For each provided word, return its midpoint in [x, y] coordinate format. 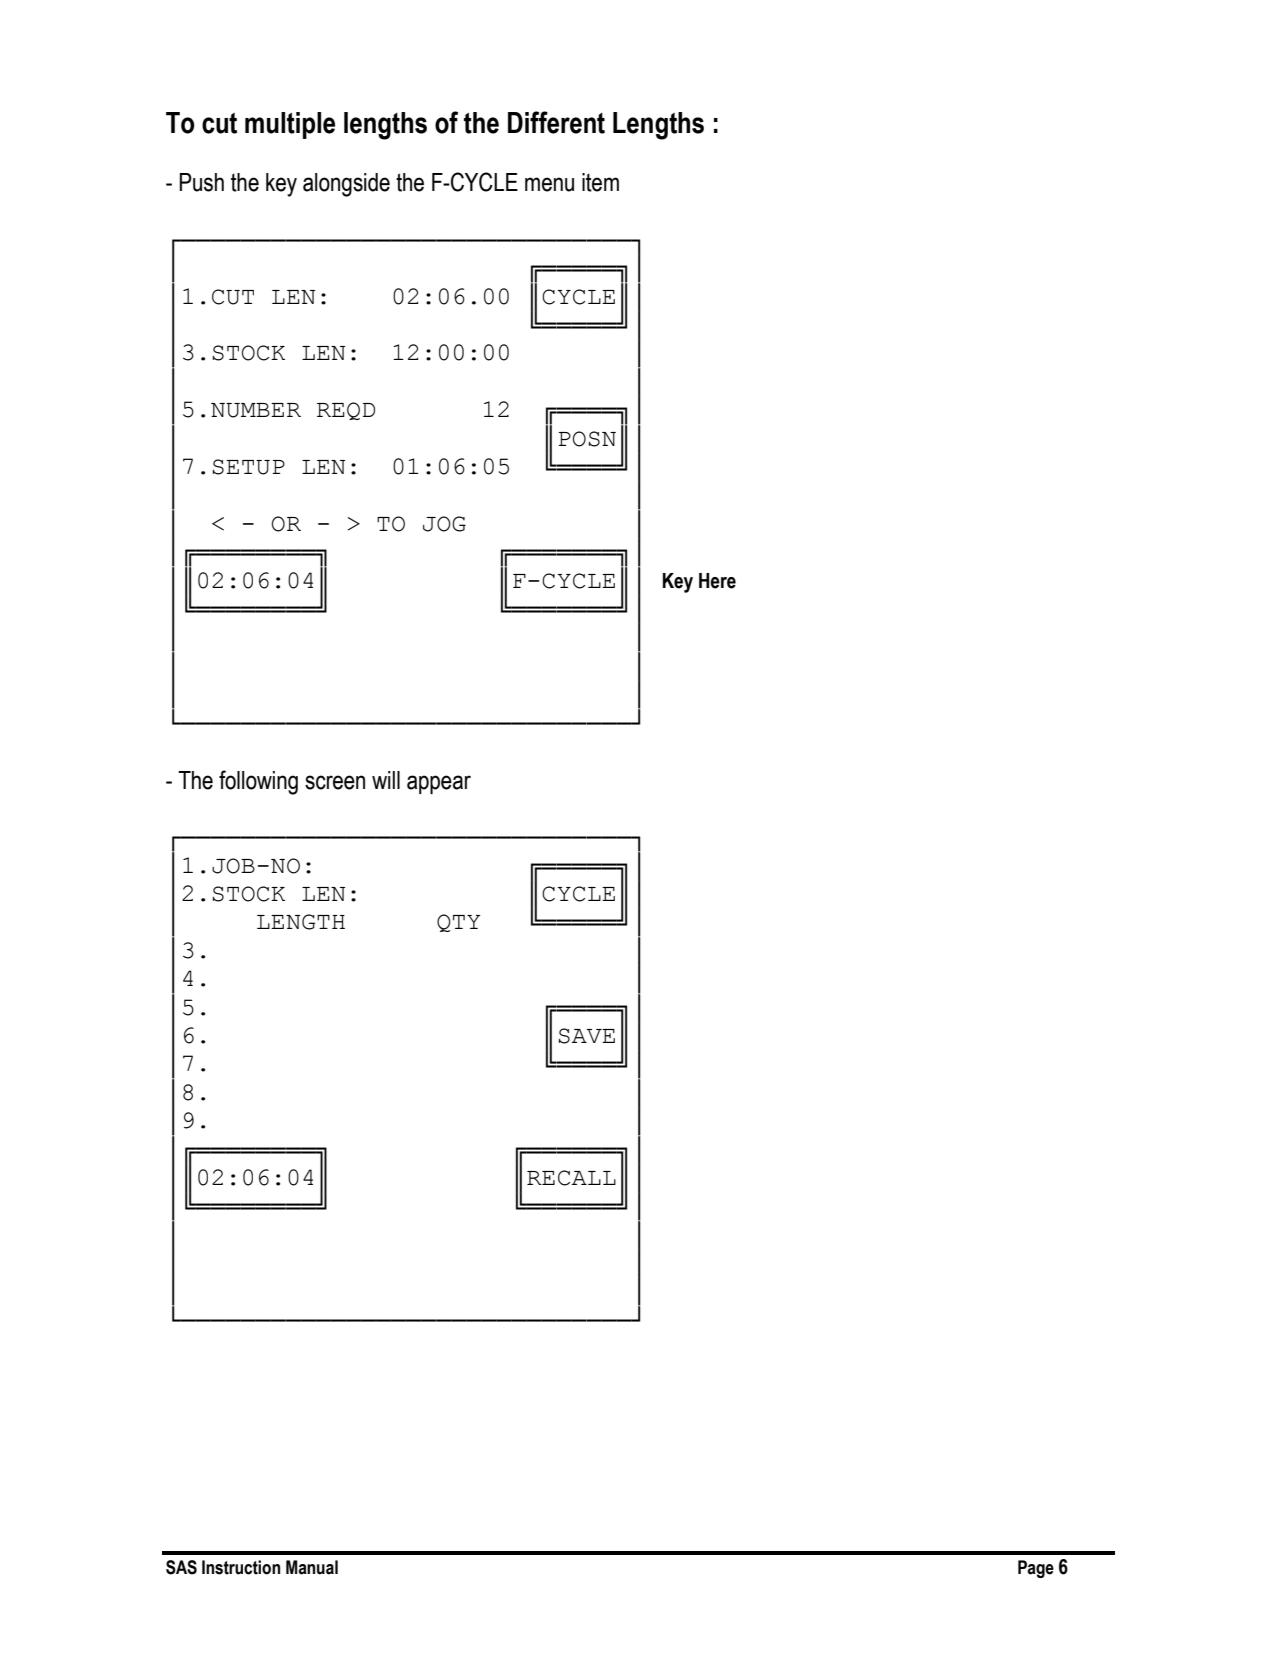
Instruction [241, 1567]
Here [717, 581]
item [600, 182]
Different [556, 122]
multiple [290, 125]
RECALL [571, 1178]
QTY [458, 923]
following [258, 782]
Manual [312, 1567]
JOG [444, 524]
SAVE [586, 1036]
